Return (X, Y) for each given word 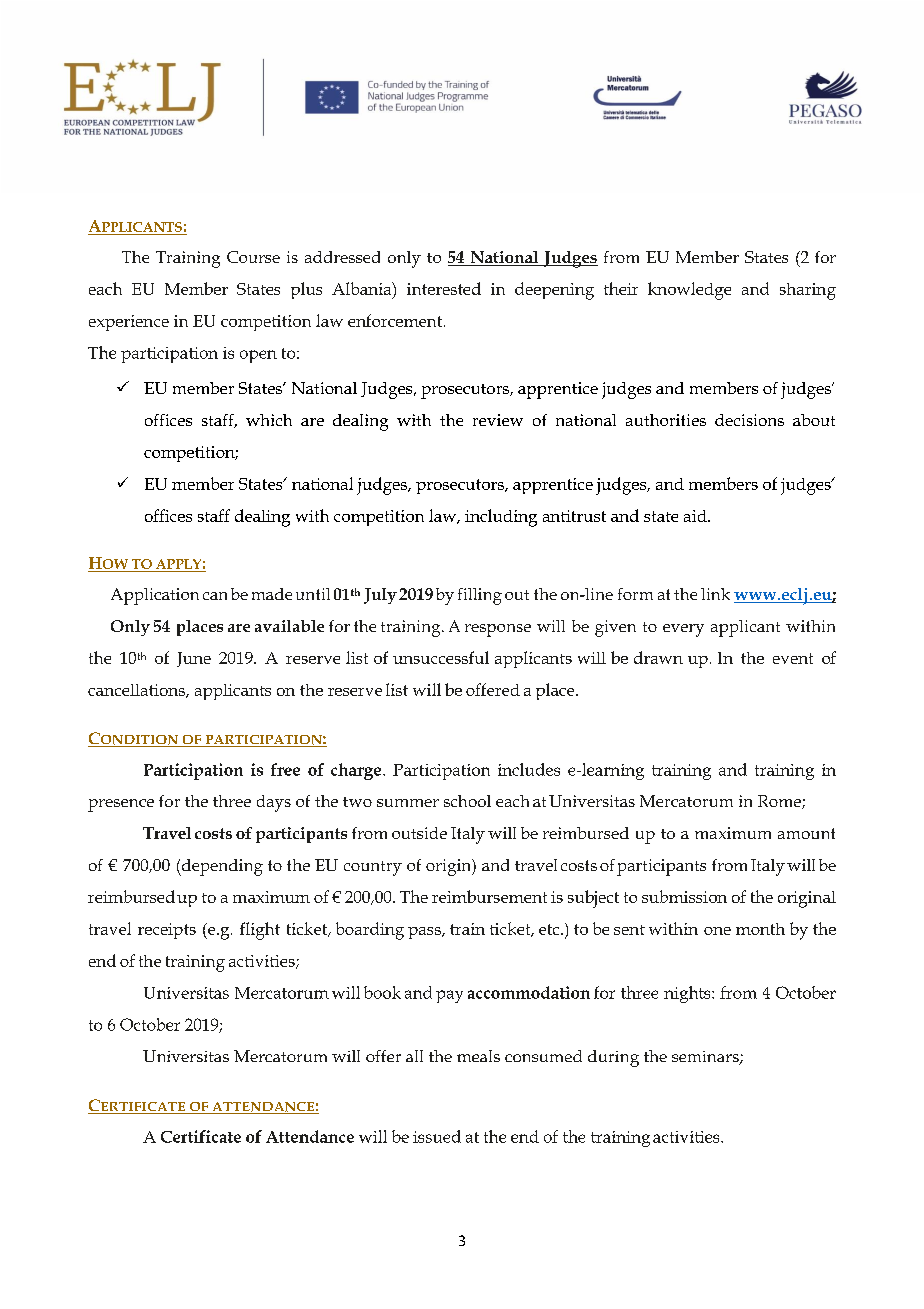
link (715, 594)
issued (437, 1136)
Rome (780, 802)
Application (155, 596)
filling (480, 596)
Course (253, 257)
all (414, 1056)
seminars (706, 1058)
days (274, 803)
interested (444, 288)
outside (419, 833)
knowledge (689, 291)
